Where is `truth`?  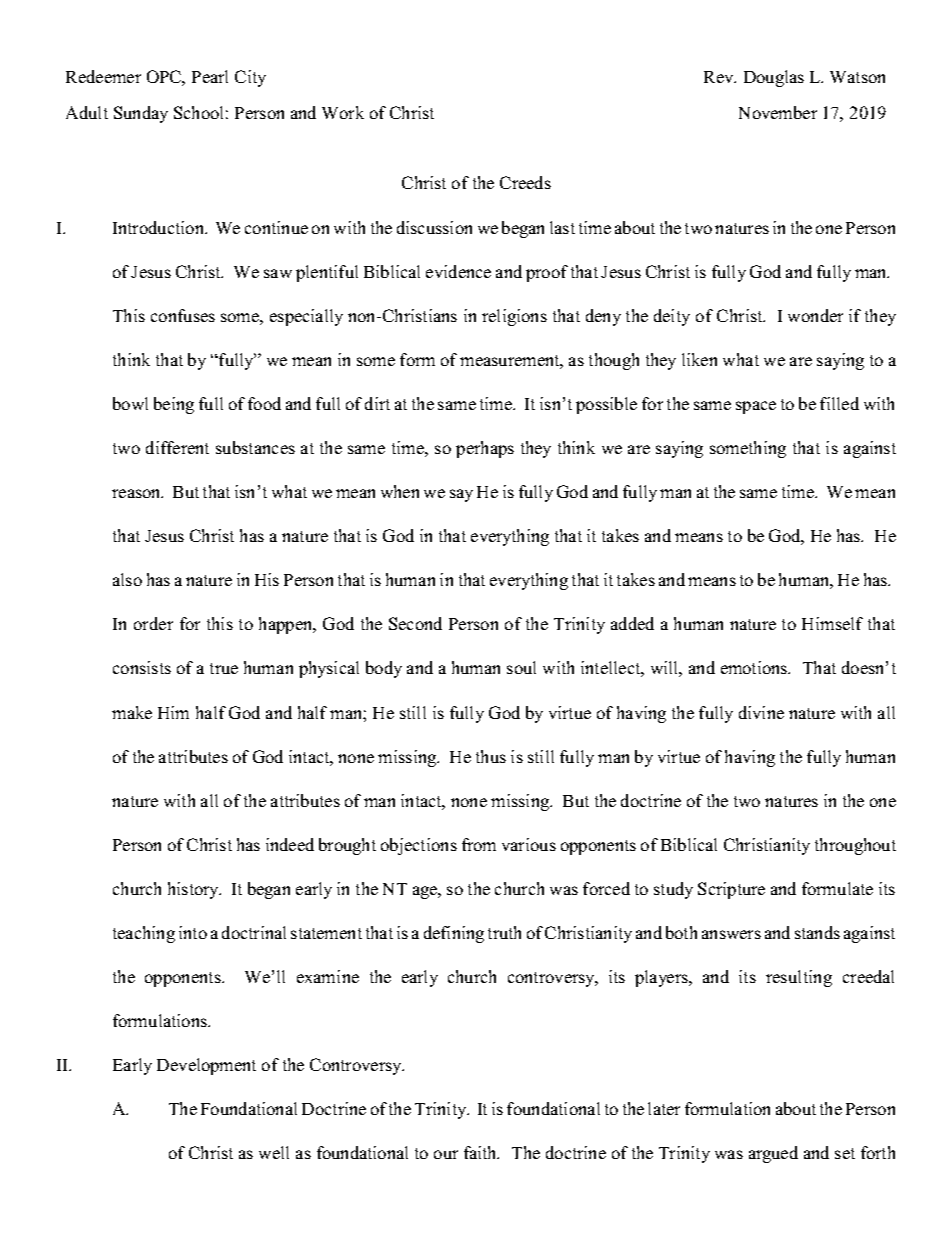
truth is located at coordinates (504, 932).
